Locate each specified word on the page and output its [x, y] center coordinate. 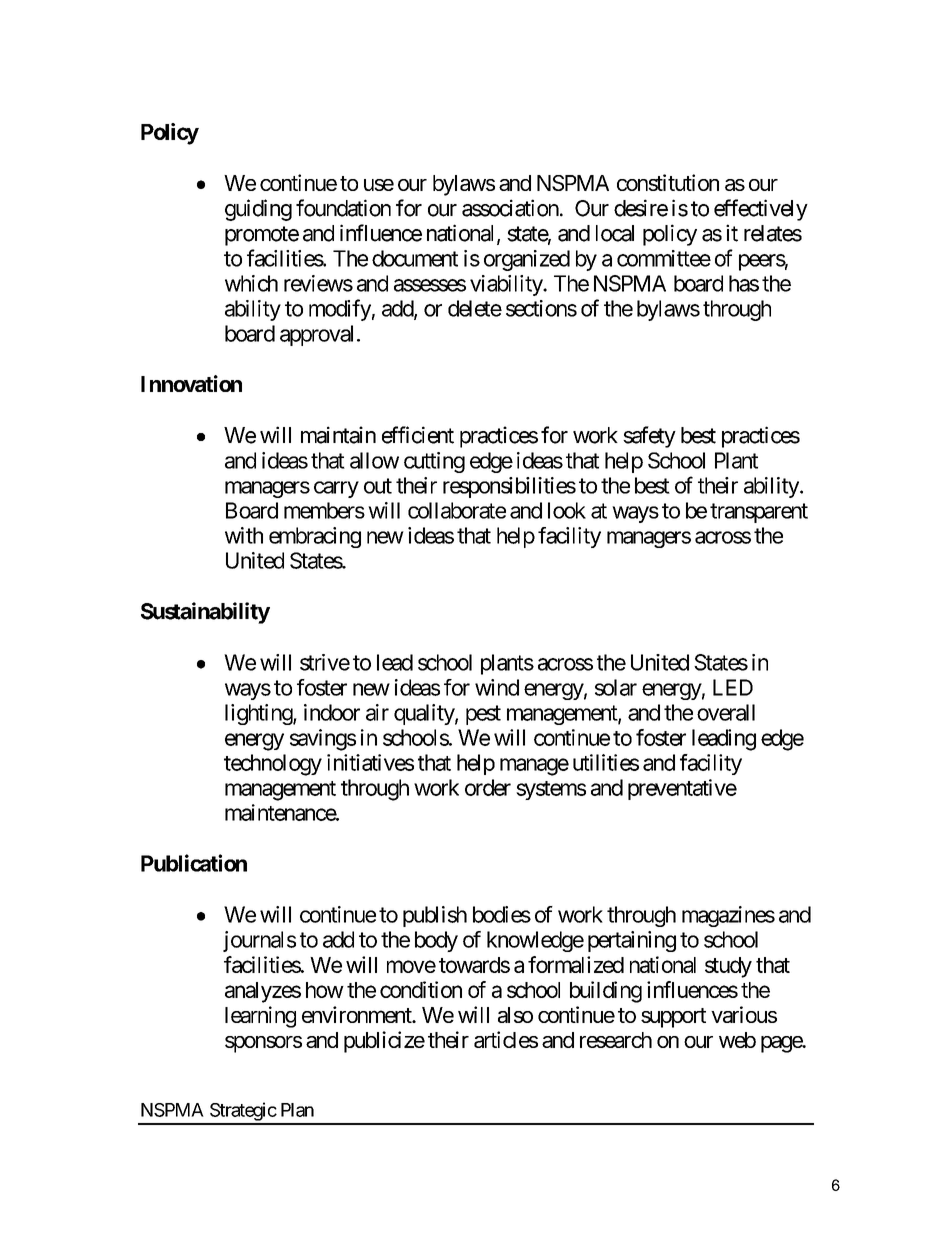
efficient [418, 435]
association [510, 208]
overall [726, 712]
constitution [668, 182]
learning [260, 1017]
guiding [258, 210]
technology [273, 765]
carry [336, 489]
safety [649, 437]
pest [483, 715]
